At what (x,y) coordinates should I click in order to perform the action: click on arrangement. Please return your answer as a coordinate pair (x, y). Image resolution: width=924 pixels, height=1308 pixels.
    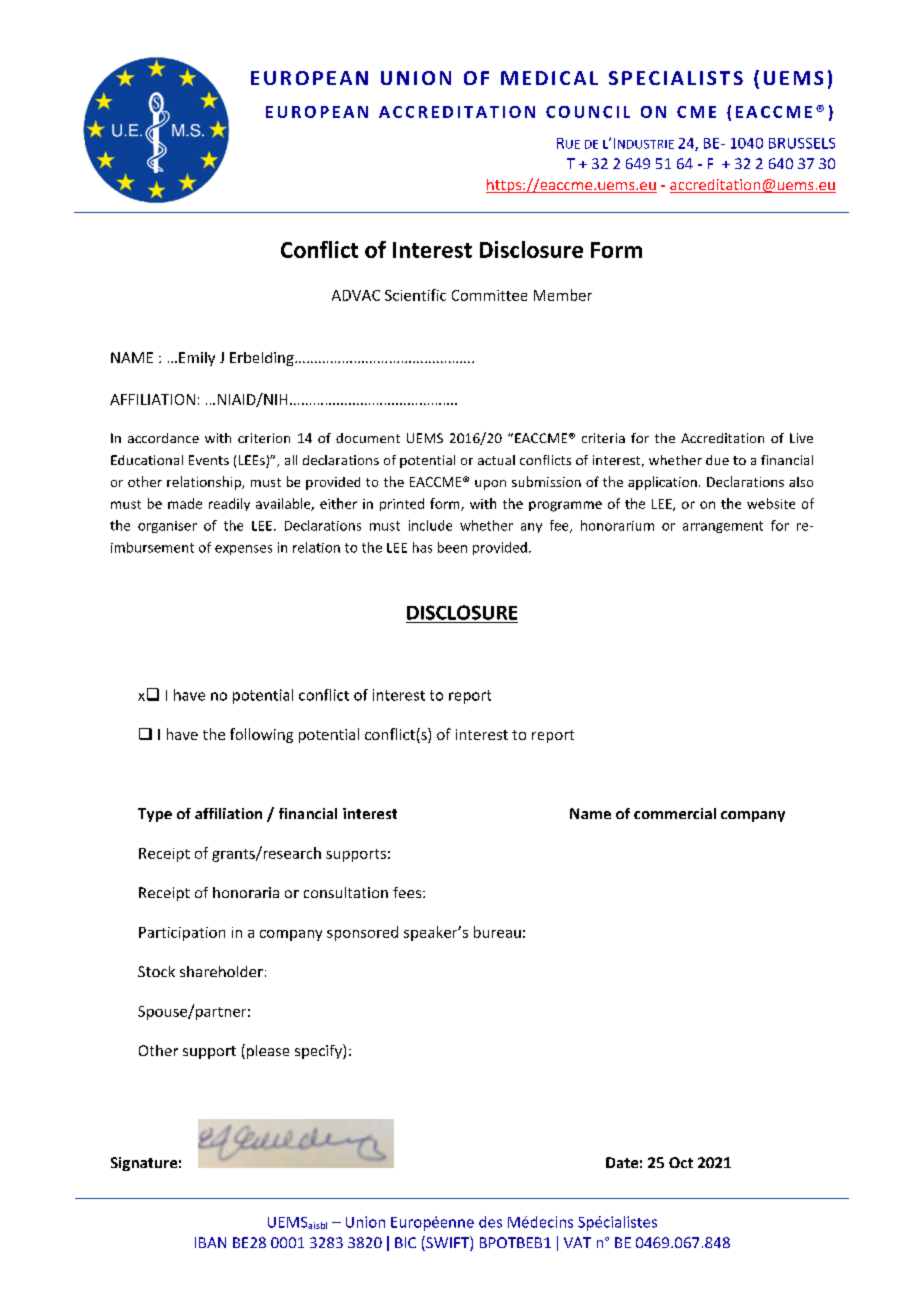
    Looking at the image, I should click on (723, 527).
